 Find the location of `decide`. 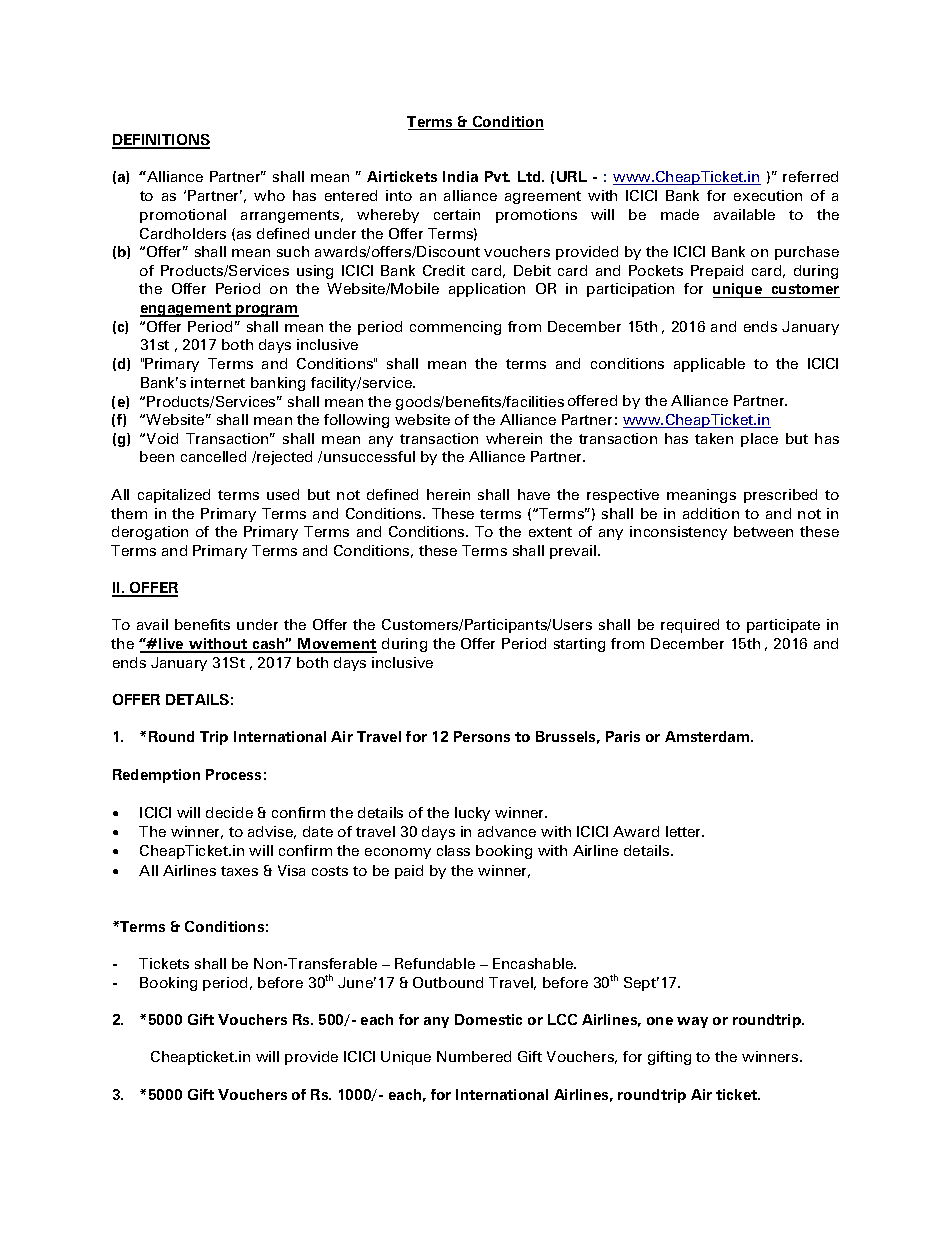

decide is located at coordinates (229, 812).
